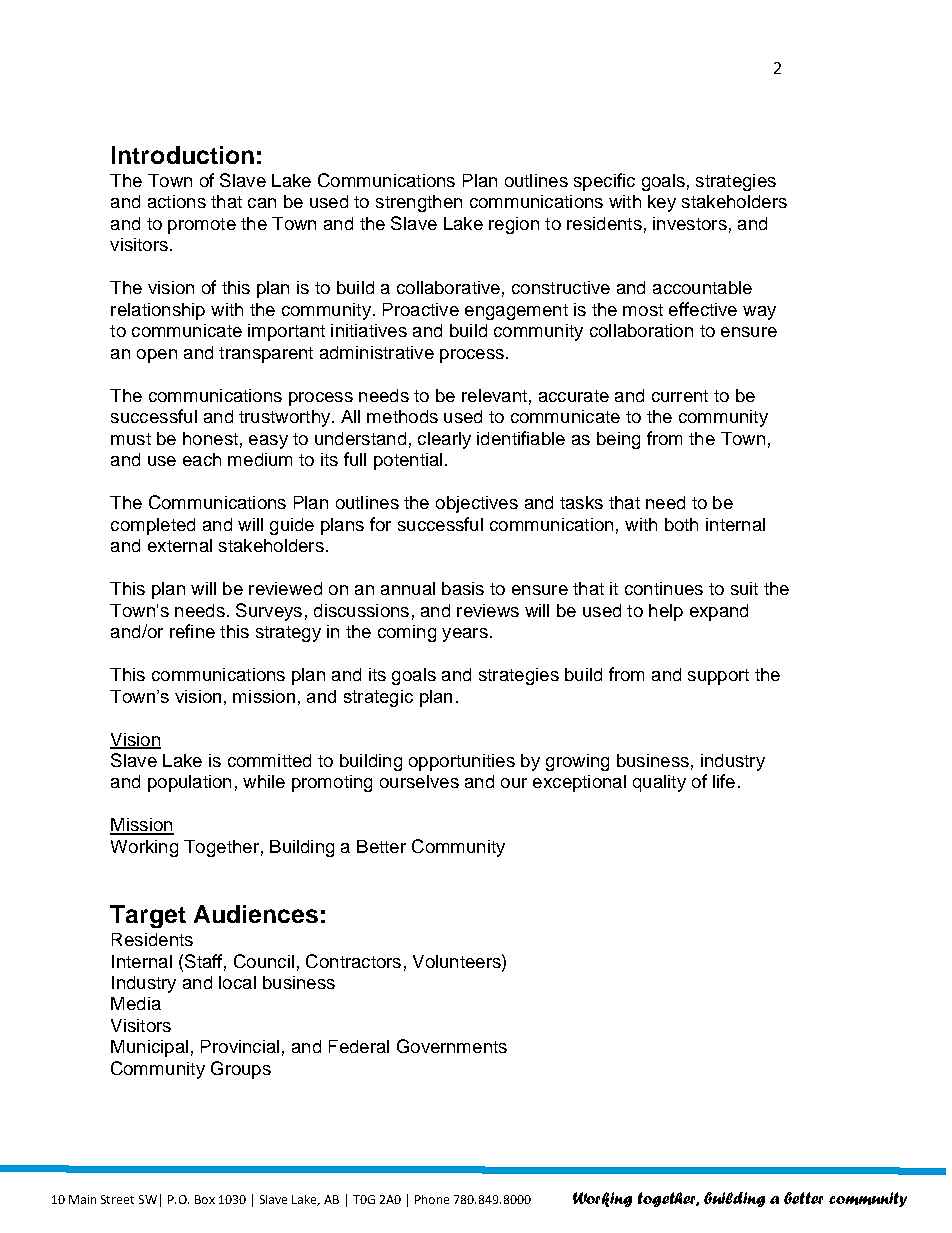  What do you see at coordinates (177, 201) in the screenshot?
I see `actions` at bounding box center [177, 201].
